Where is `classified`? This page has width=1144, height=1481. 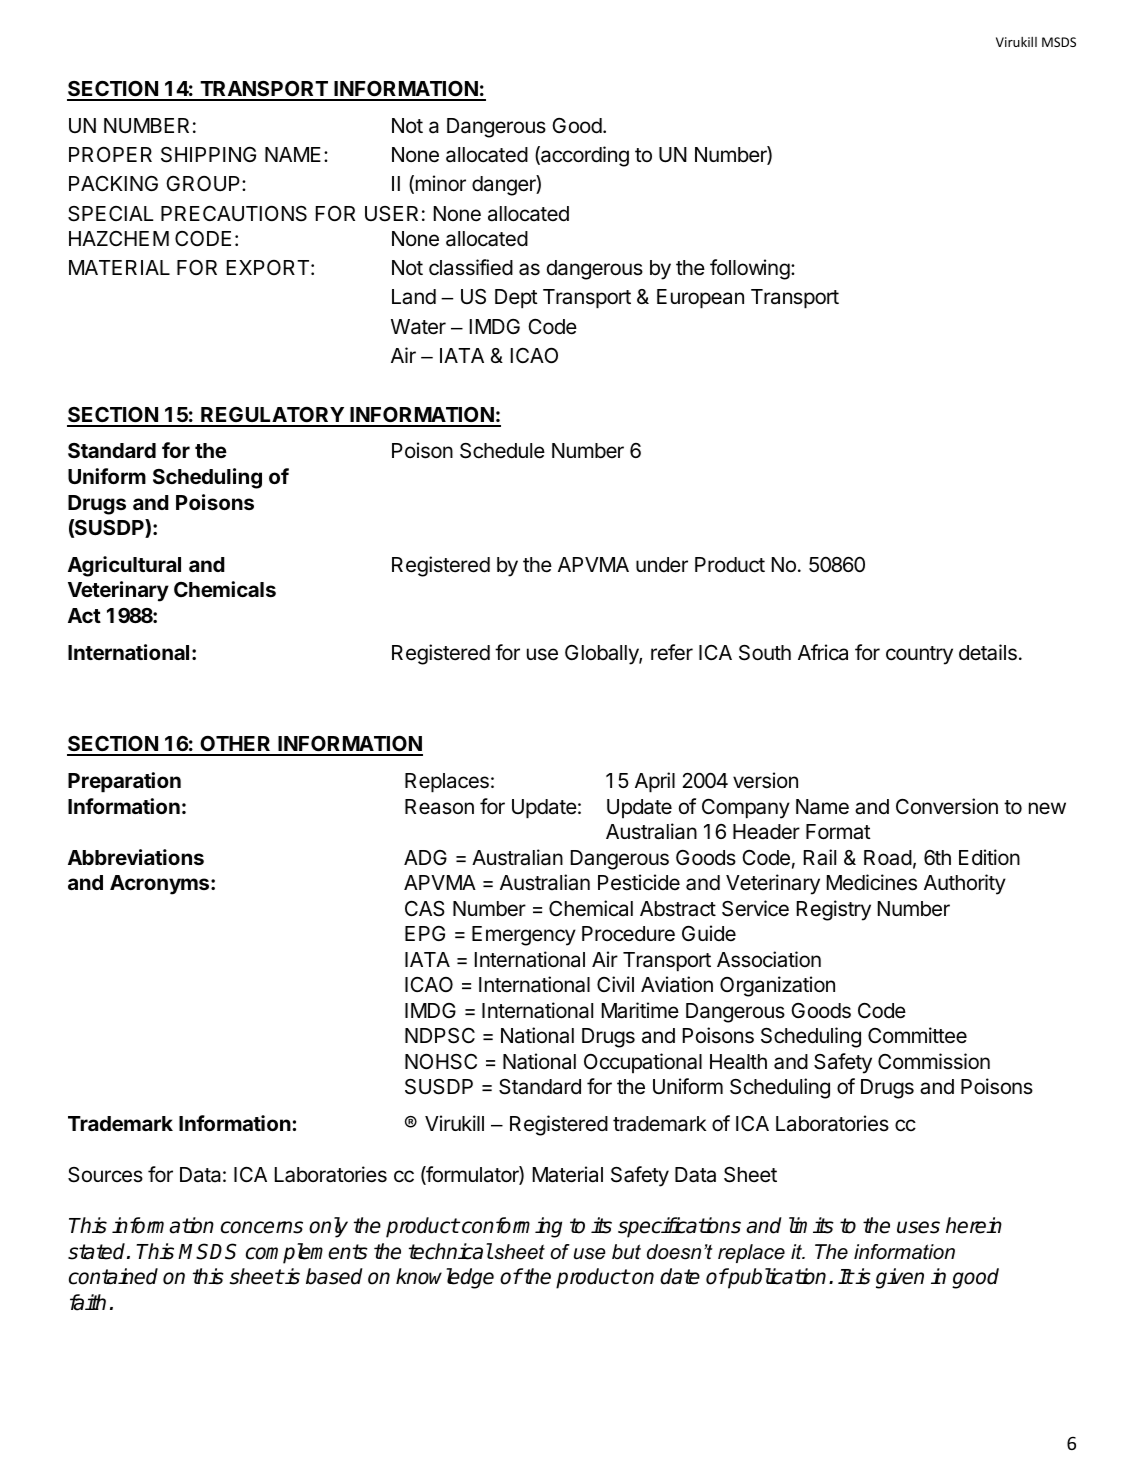
classified is located at coordinates (471, 267).
